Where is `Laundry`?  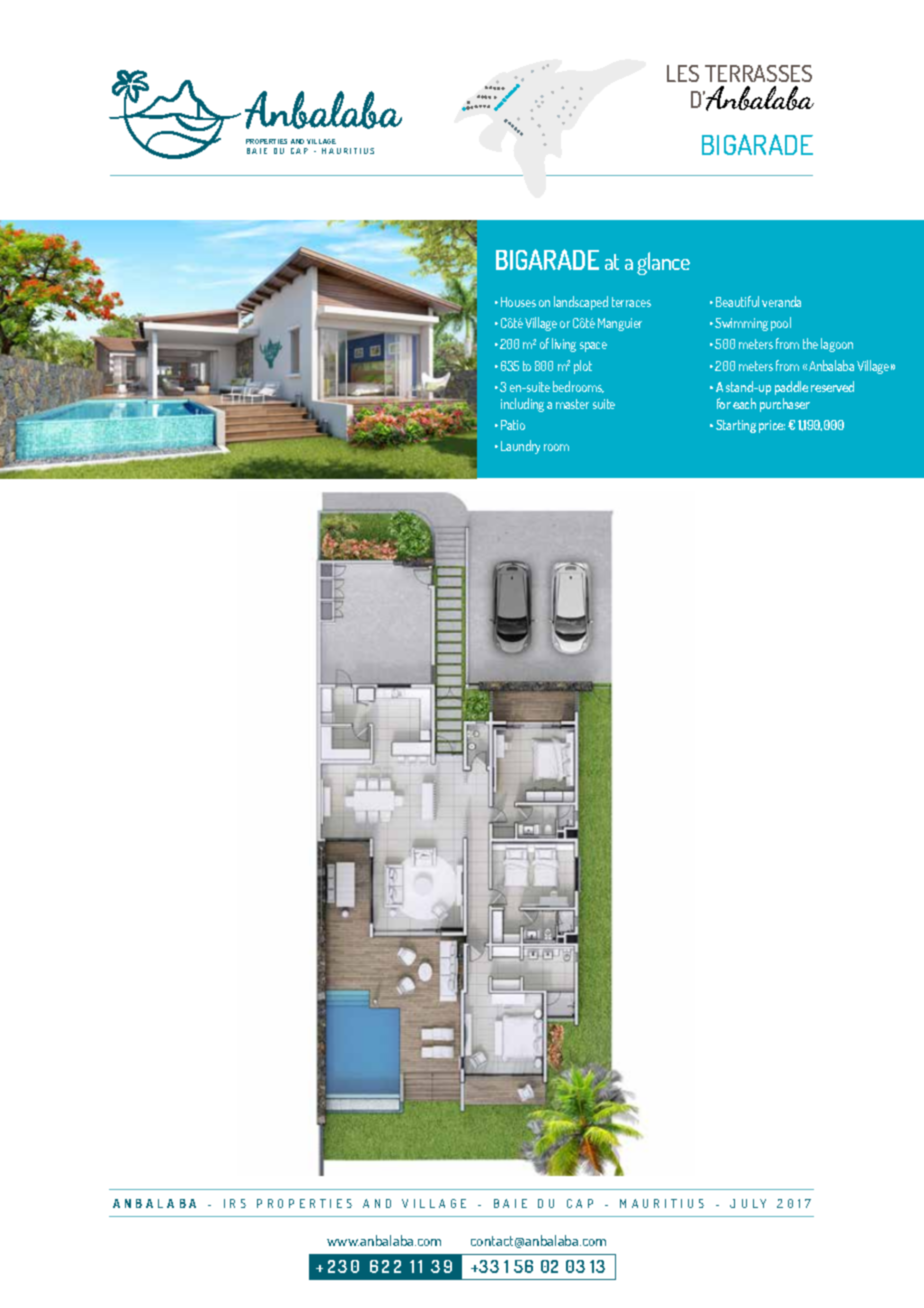 Laundry is located at coordinates (520, 447).
